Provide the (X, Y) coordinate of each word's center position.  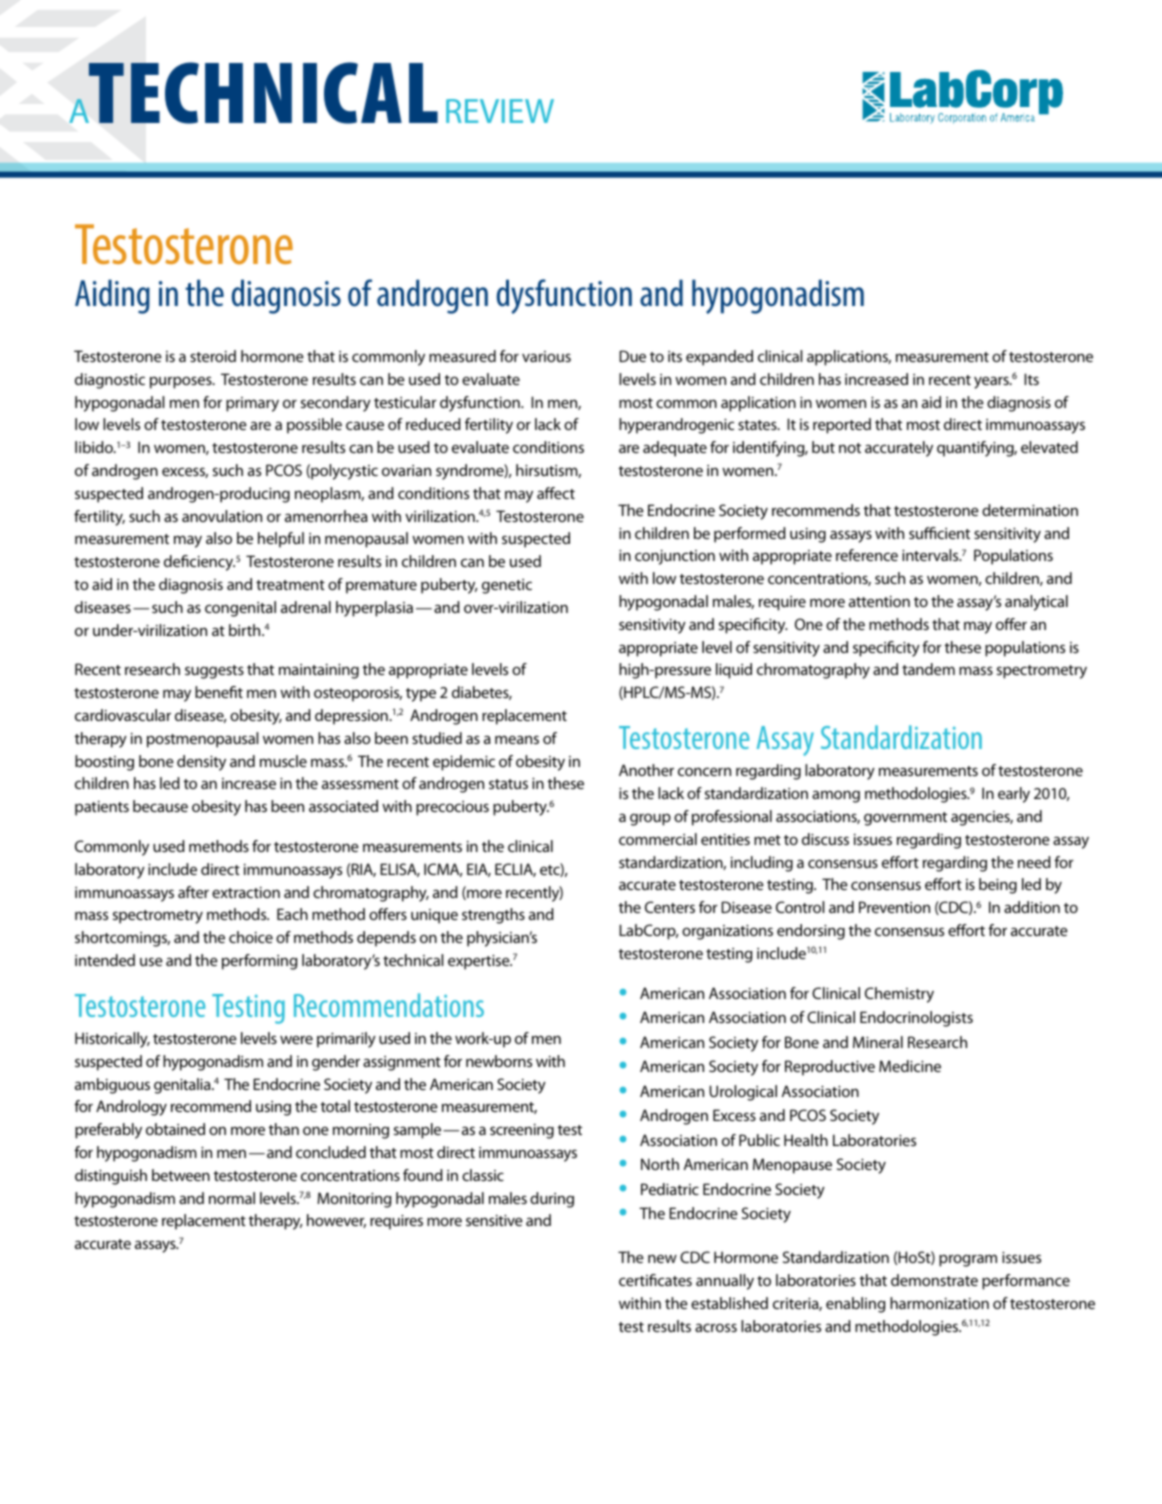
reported (842, 426)
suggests (214, 672)
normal (232, 1198)
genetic (507, 586)
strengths (493, 916)
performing (259, 962)
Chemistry (899, 995)
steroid (213, 356)
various (546, 356)
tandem (928, 669)
